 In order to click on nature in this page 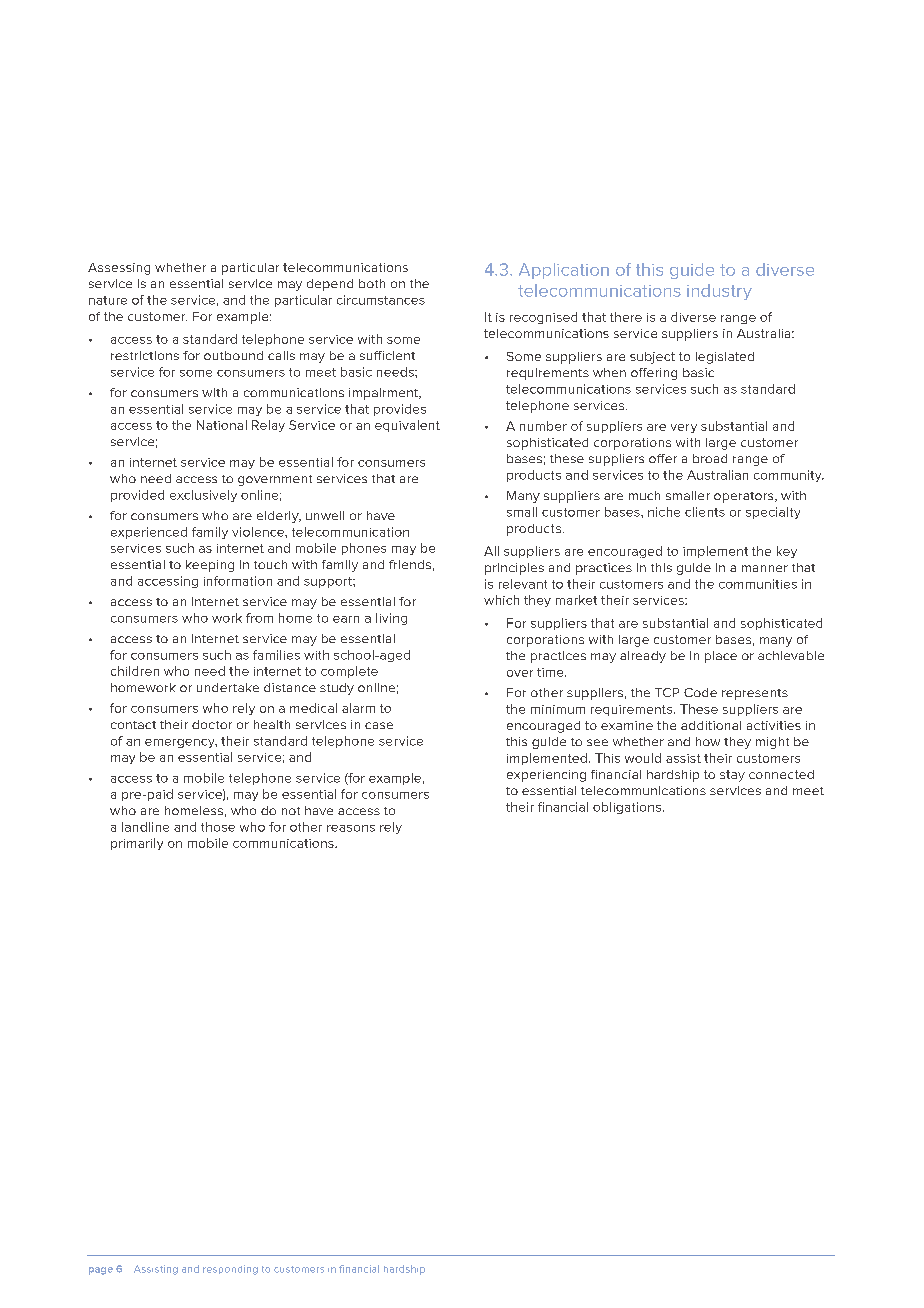, I will do `click(108, 300)`.
